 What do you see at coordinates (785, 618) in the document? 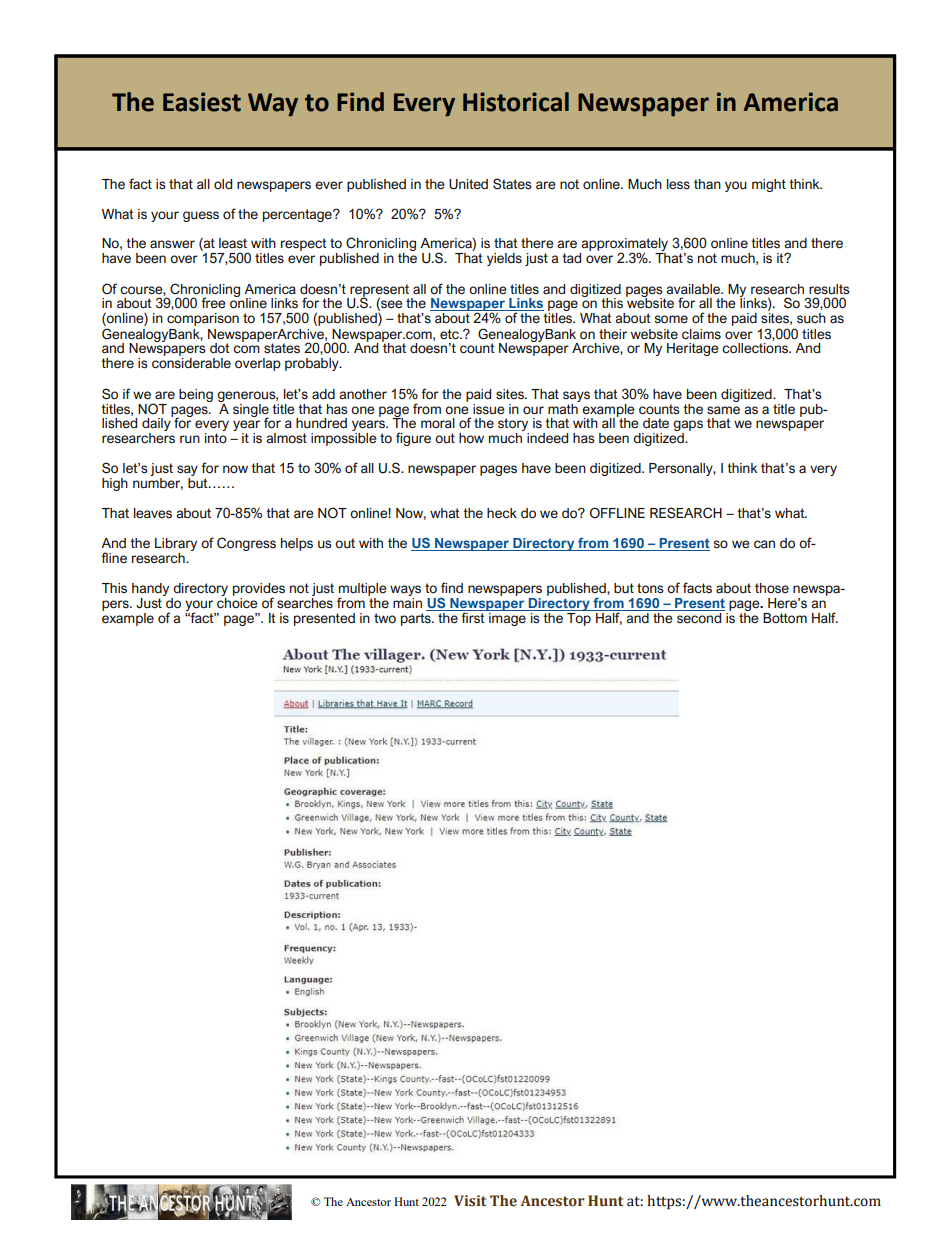
I see `Bottom` at bounding box center [785, 618].
